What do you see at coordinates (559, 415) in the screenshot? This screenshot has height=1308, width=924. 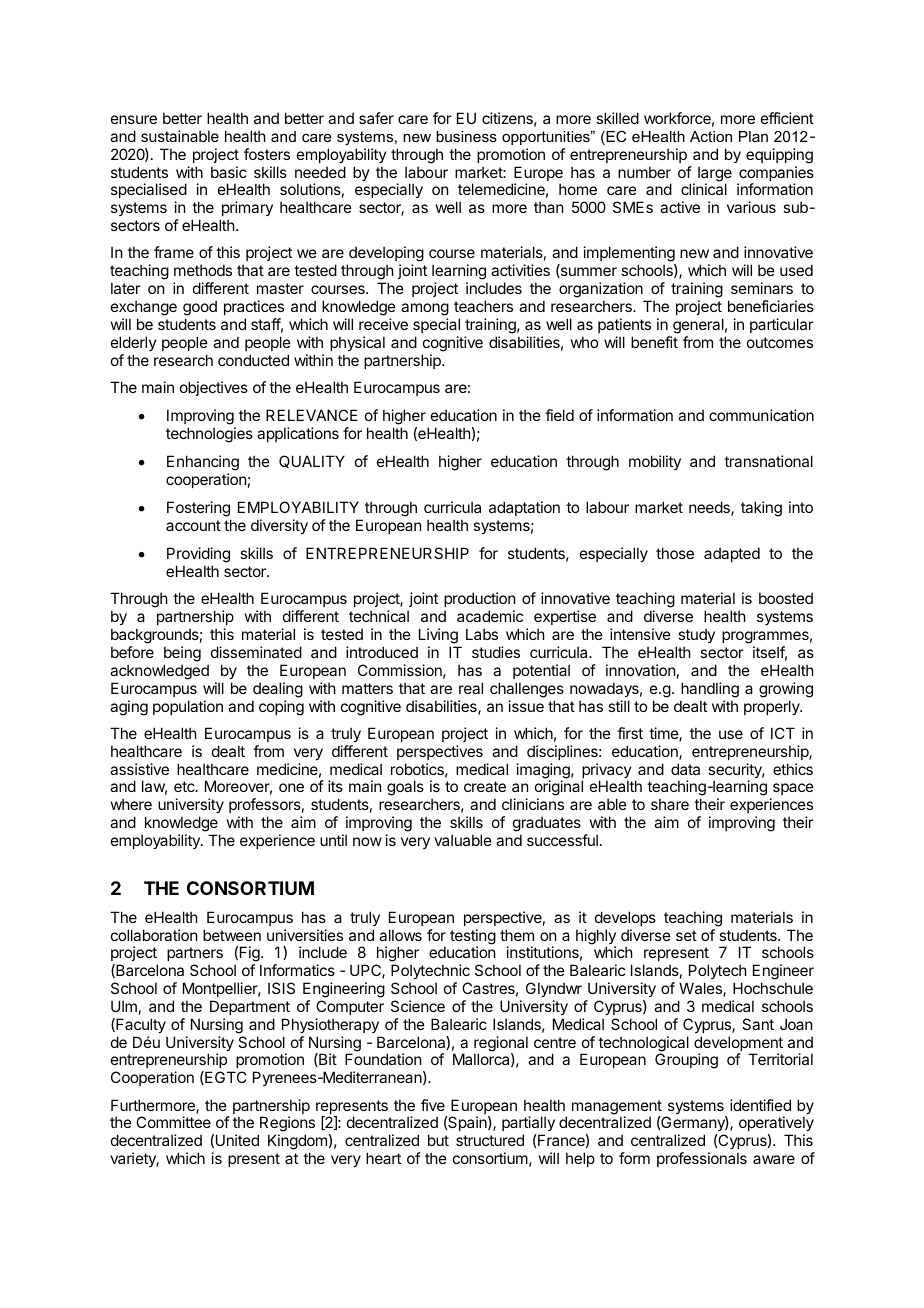 I see `field` at bounding box center [559, 415].
